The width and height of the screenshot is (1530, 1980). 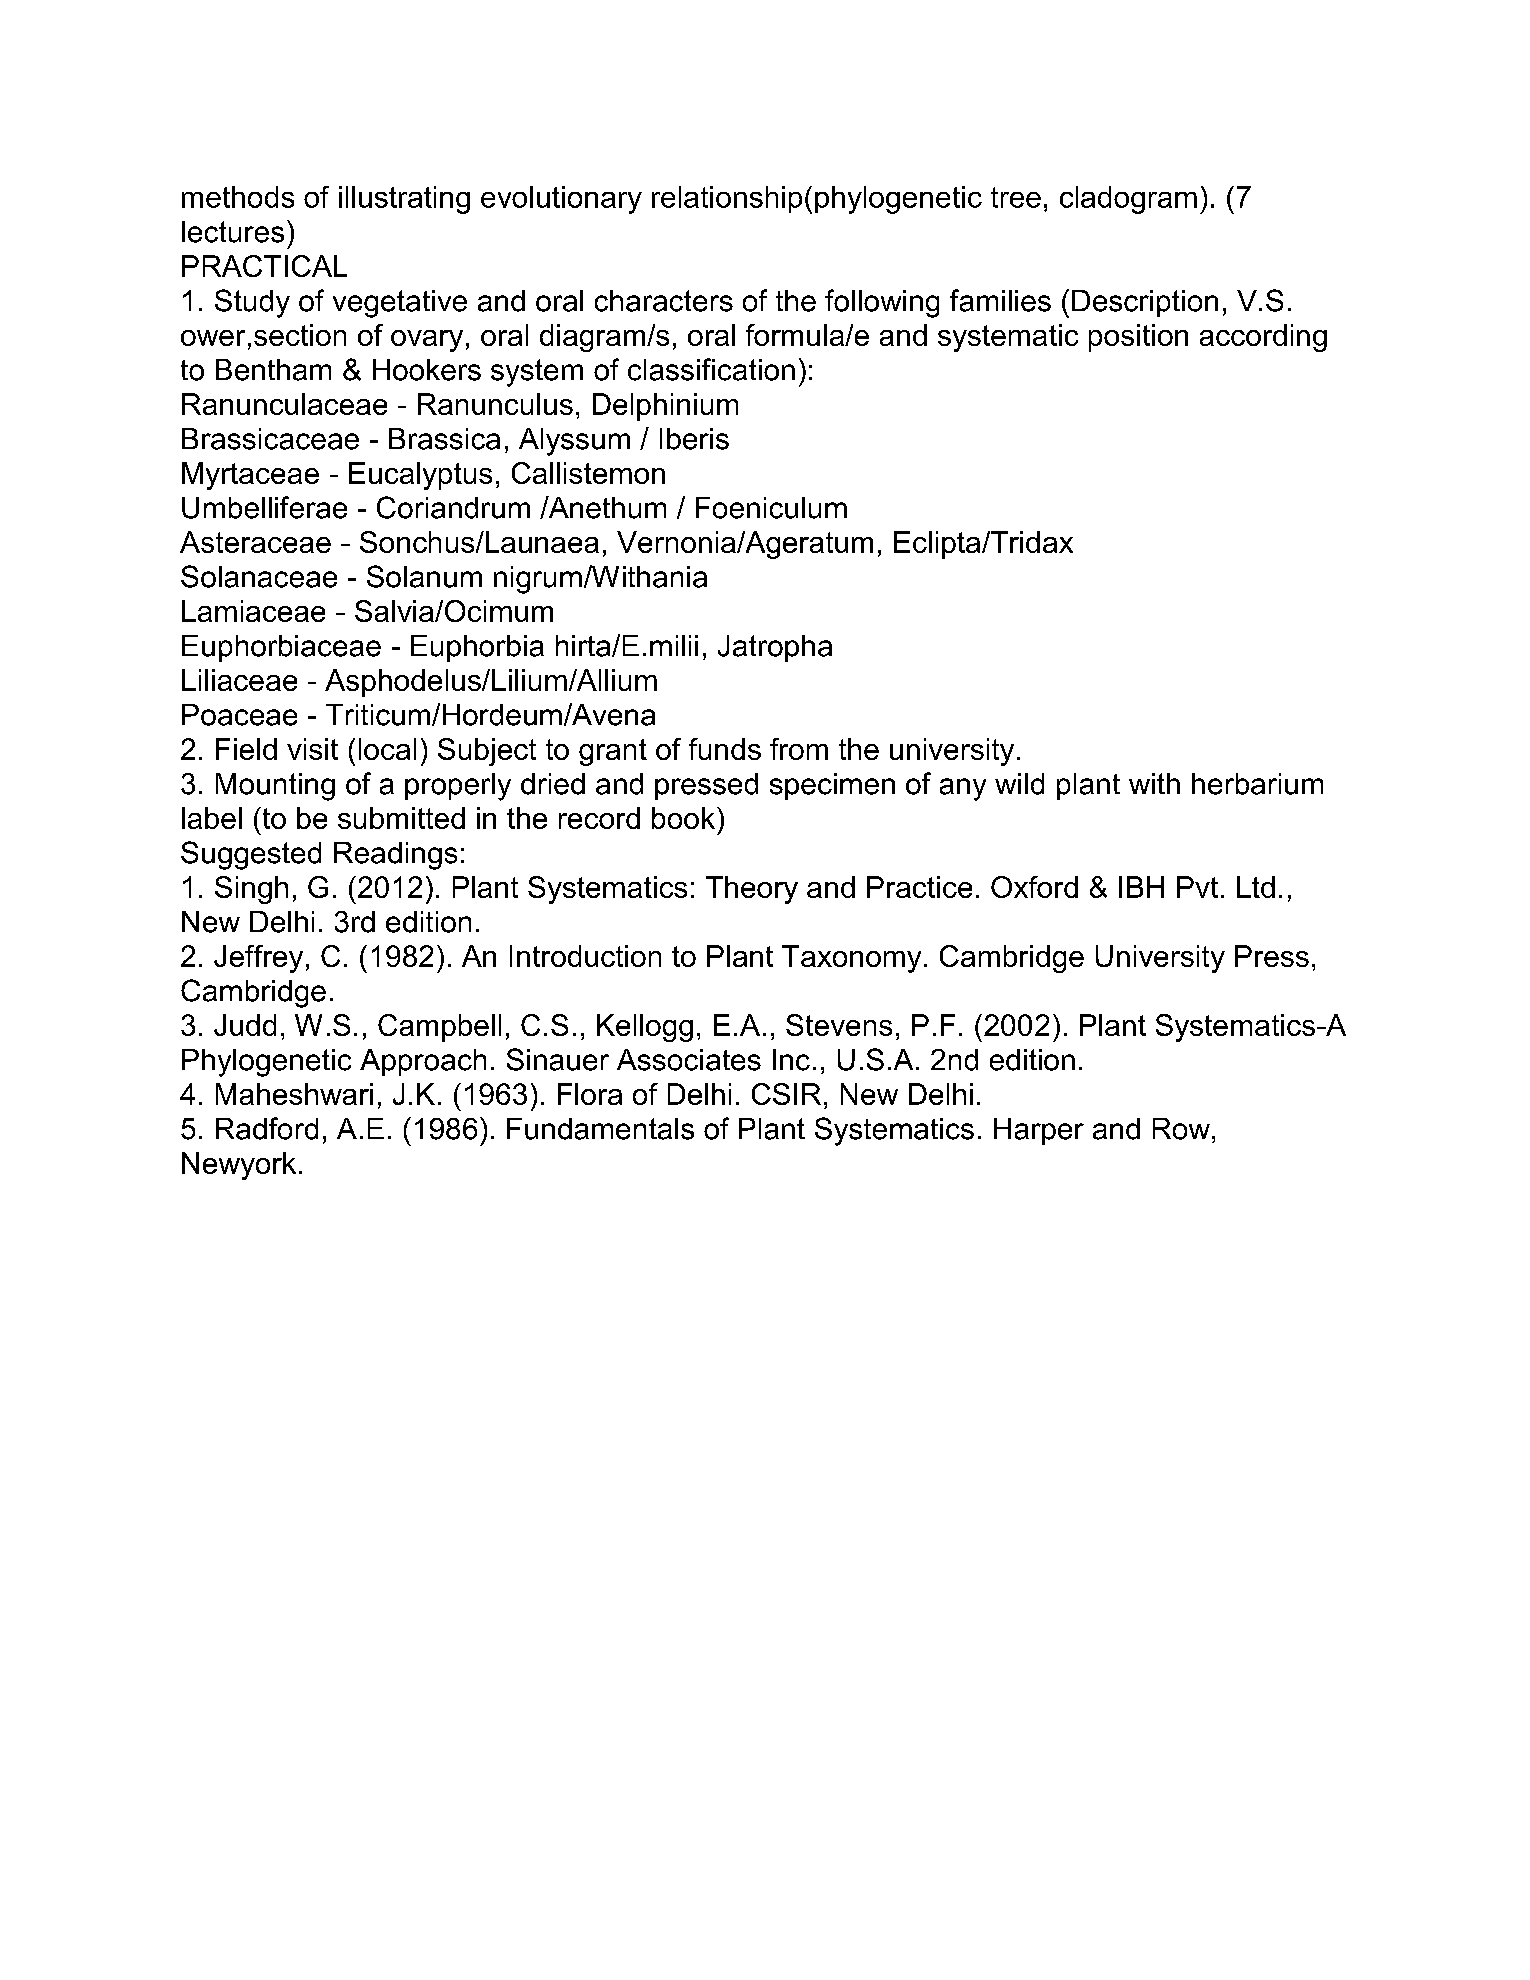 What do you see at coordinates (401, 818) in the screenshot?
I see `submitted` at bounding box center [401, 818].
